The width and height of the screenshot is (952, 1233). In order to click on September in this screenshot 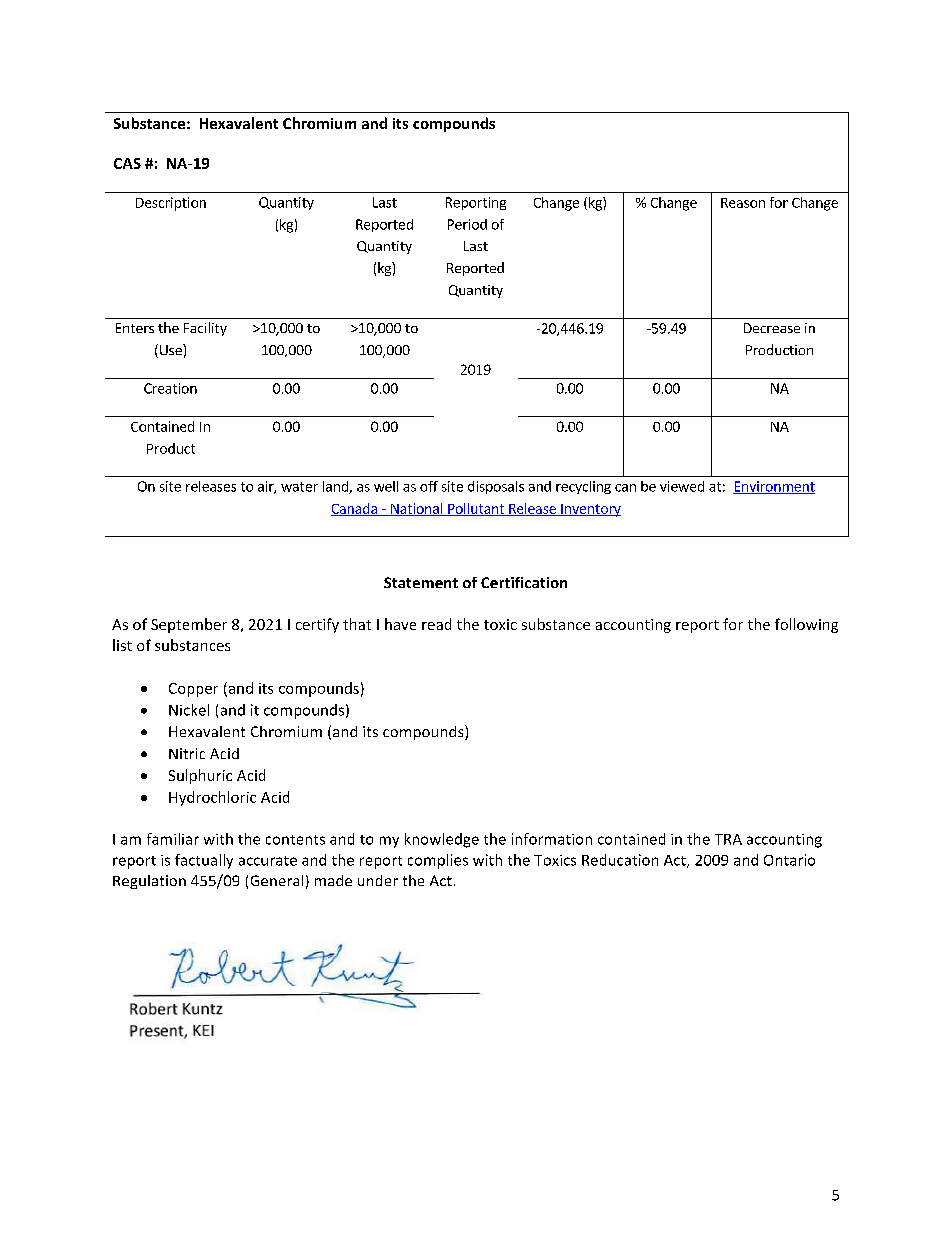, I will do `click(189, 625)`.
